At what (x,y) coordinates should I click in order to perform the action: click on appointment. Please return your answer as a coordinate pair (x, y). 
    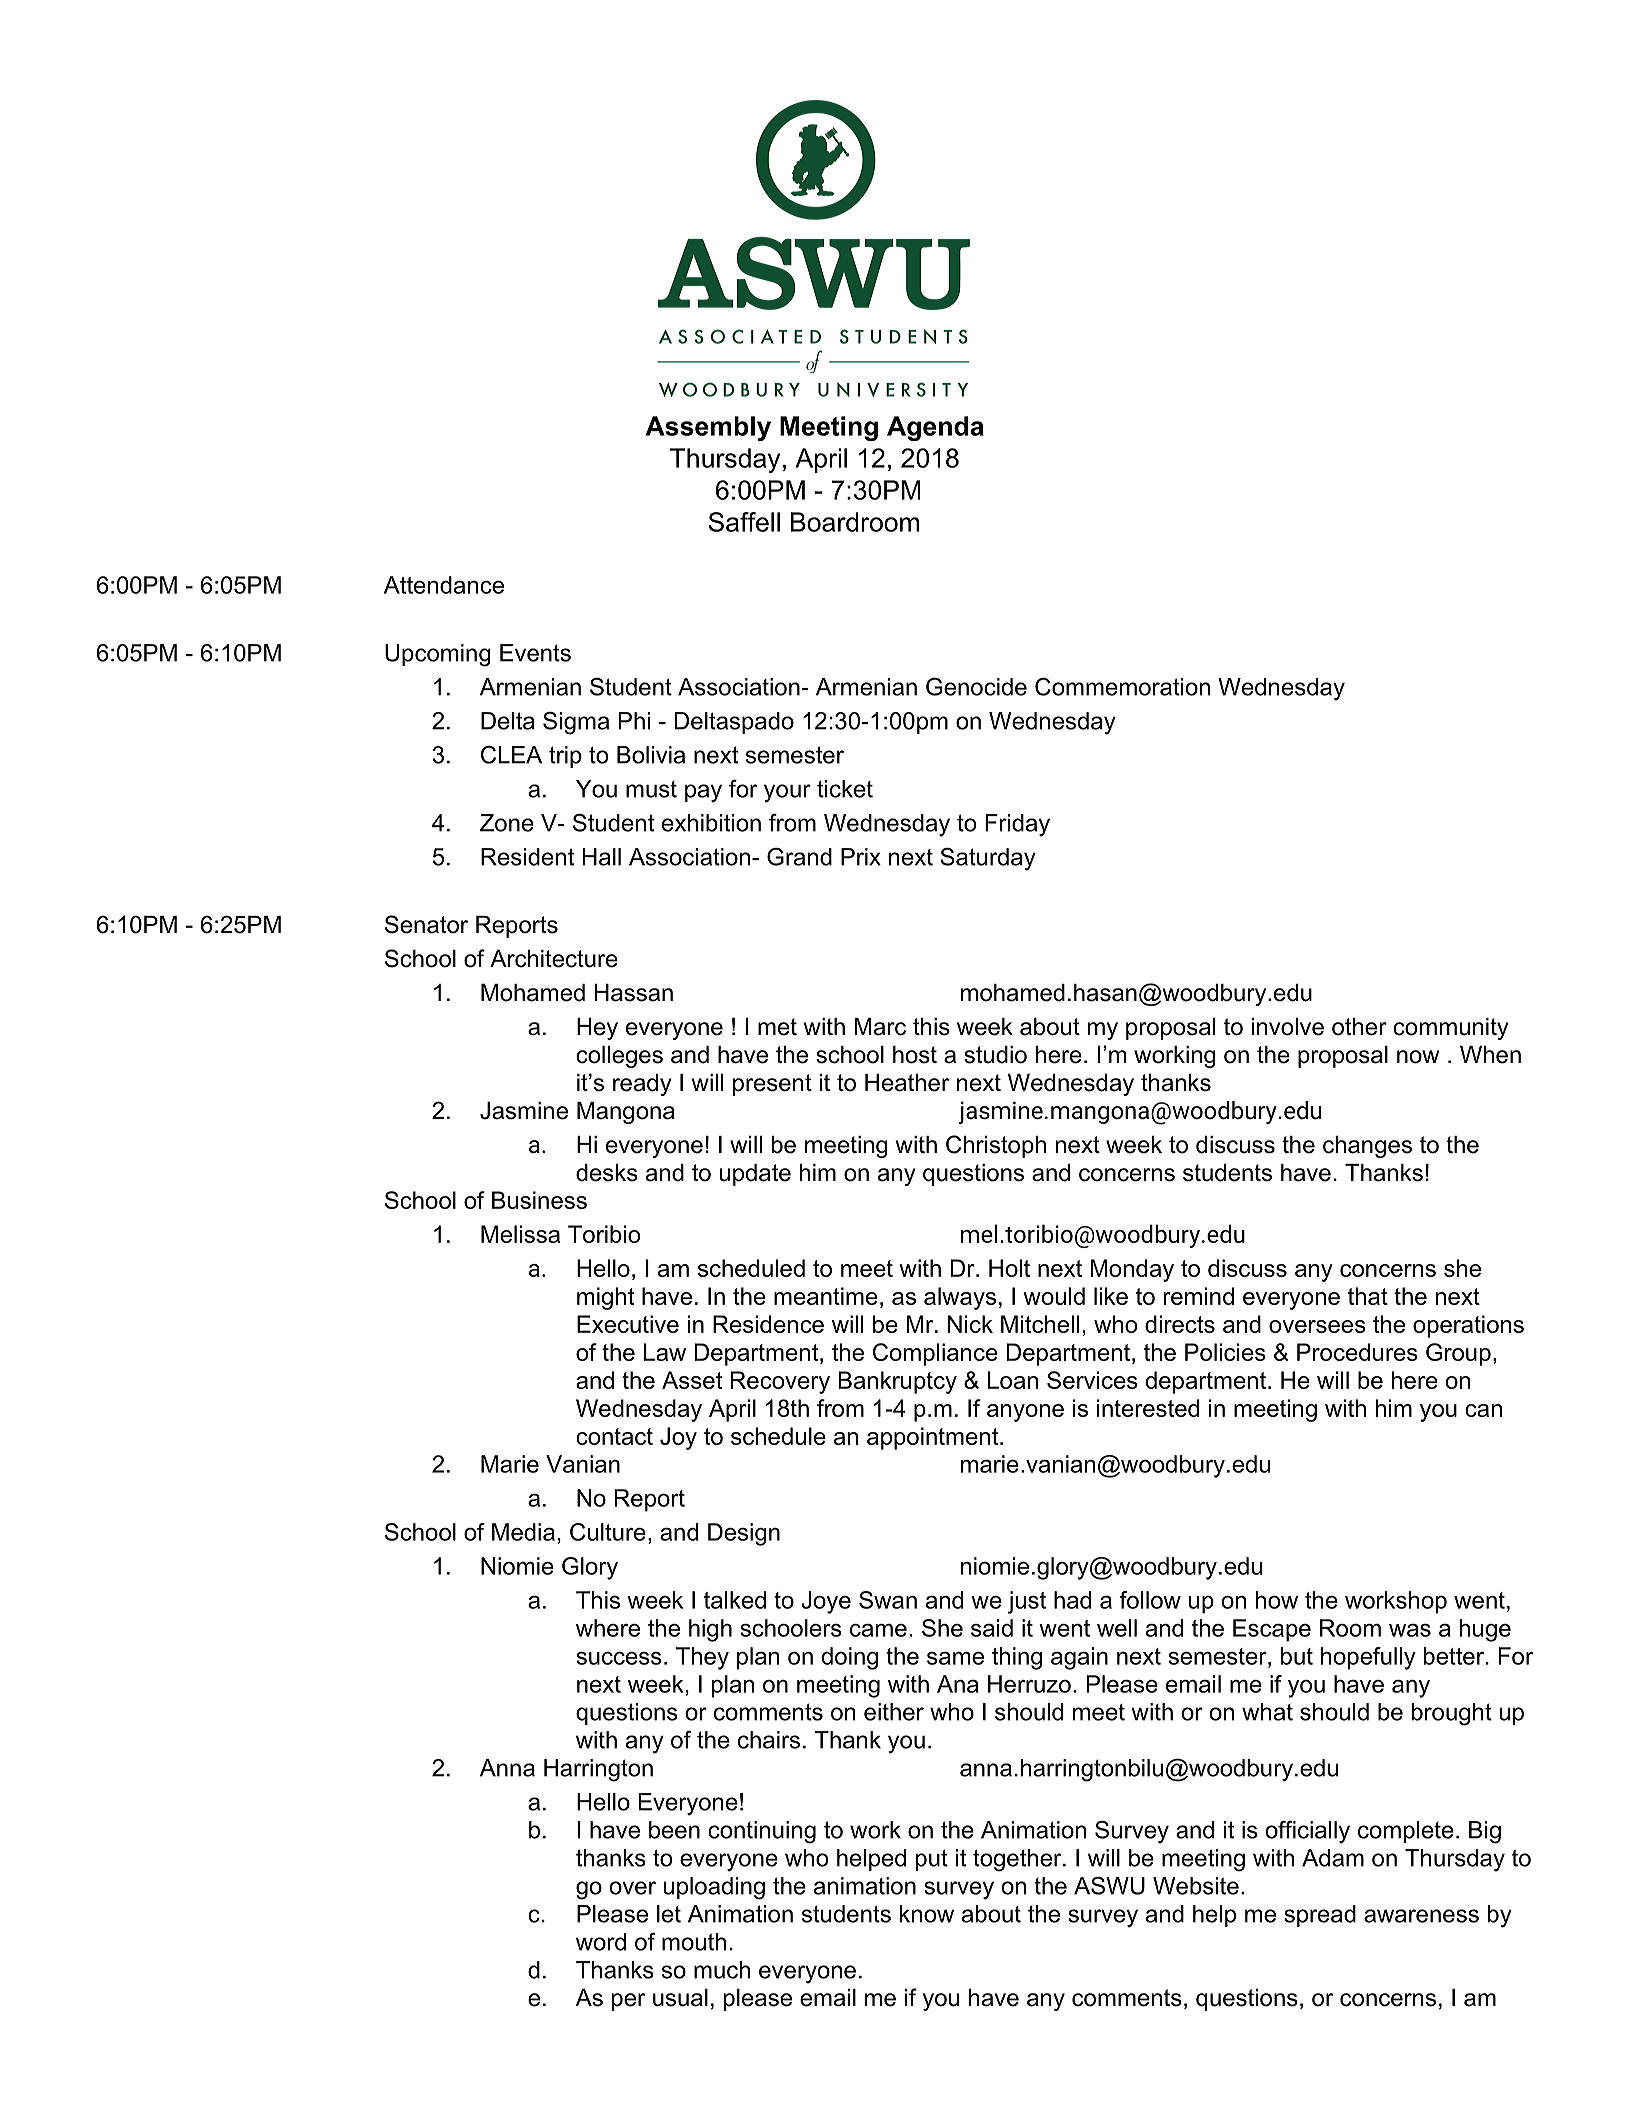
    Looking at the image, I should click on (932, 1438).
